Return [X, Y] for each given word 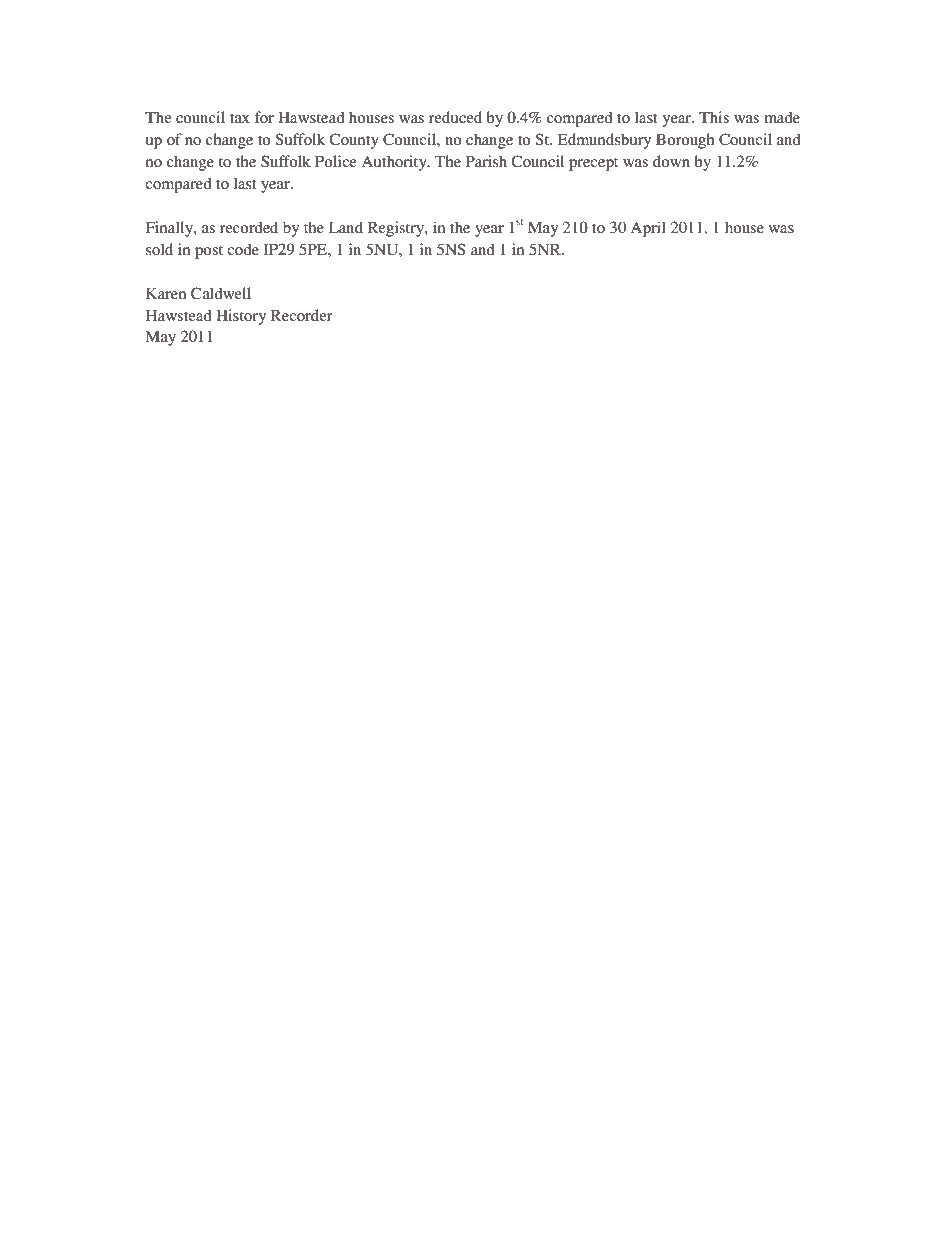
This [714, 117]
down [671, 161]
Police [336, 161]
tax [240, 118]
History [241, 317]
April [648, 229]
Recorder [302, 315]
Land [346, 227]
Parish [486, 161]
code [243, 249]
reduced [455, 117]
